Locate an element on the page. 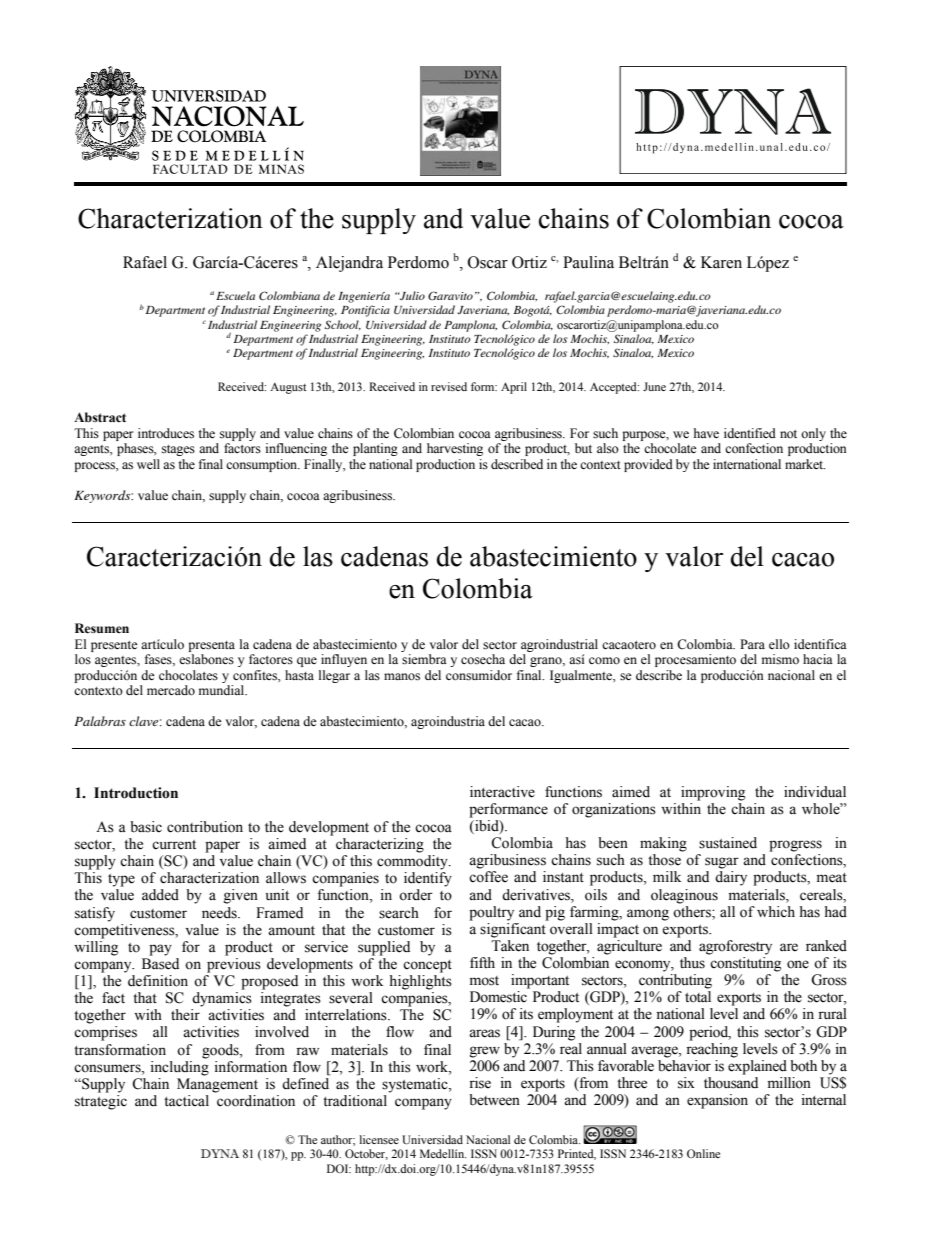 Image resolution: width=952 pixels, height=1233 pixels. sustained is located at coordinates (728, 843).
